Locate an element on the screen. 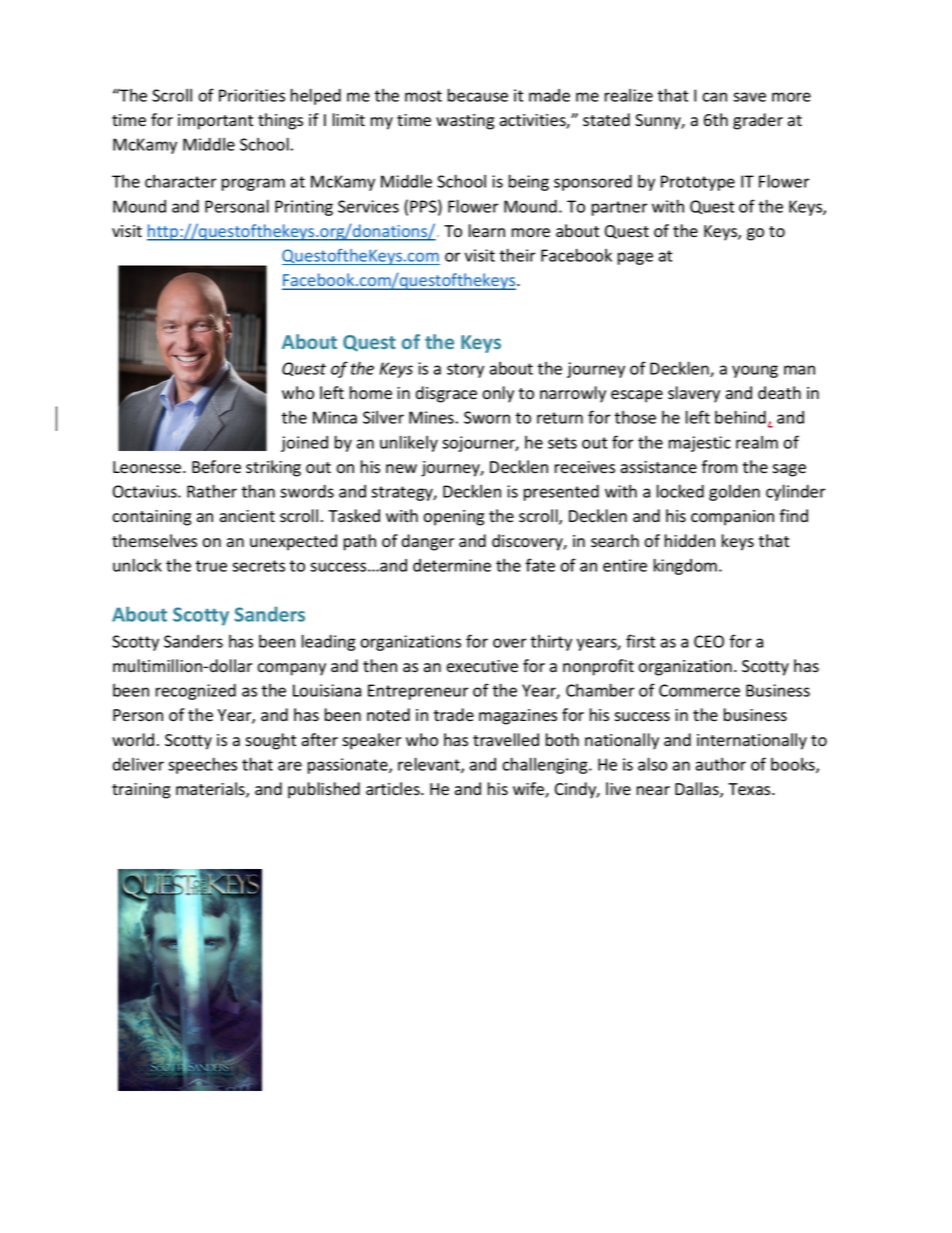  can is located at coordinates (714, 97).
